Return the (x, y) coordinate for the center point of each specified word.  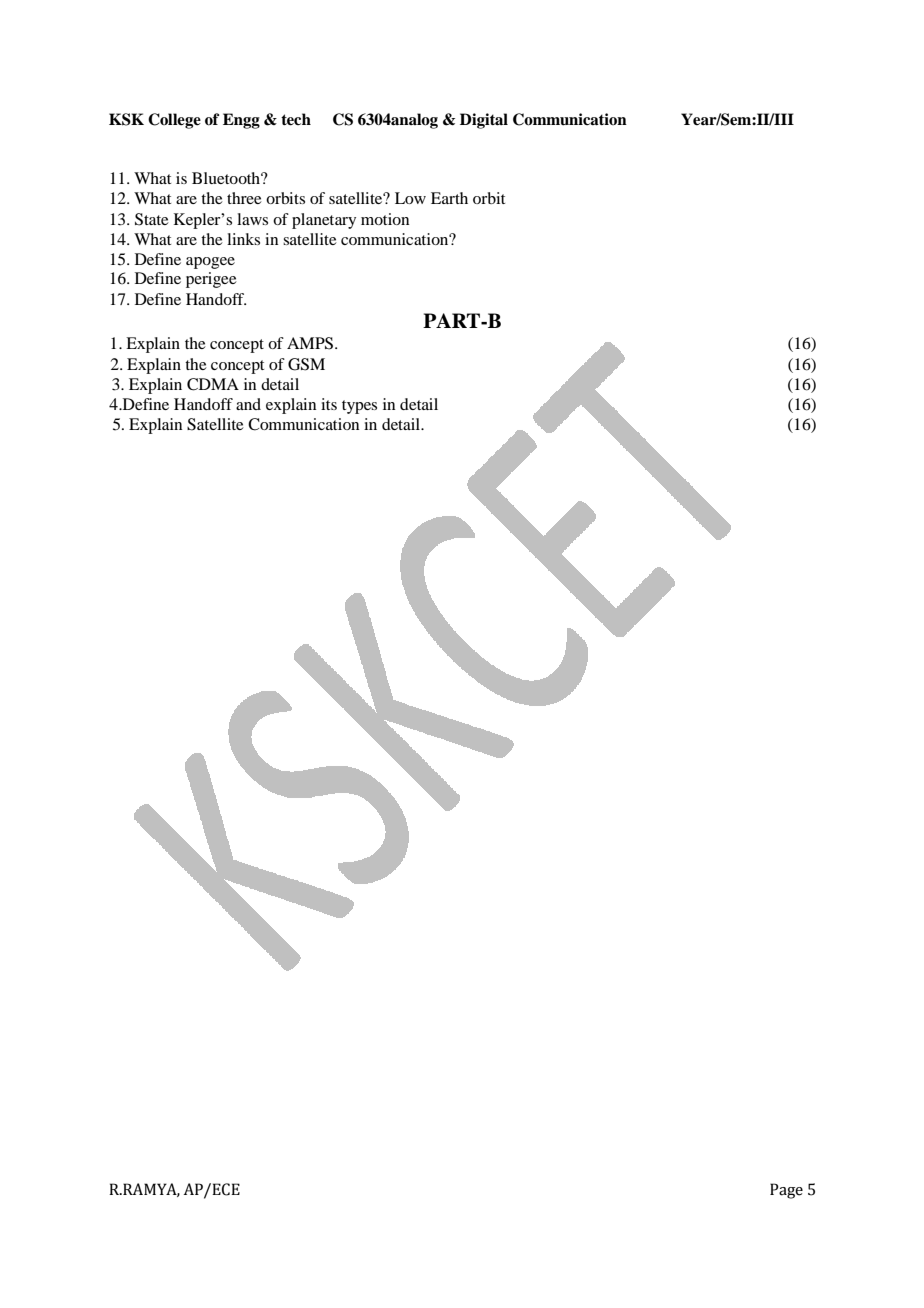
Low (410, 198)
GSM (306, 364)
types (359, 407)
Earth (449, 198)
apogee (210, 263)
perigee (211, 280)
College (174, 121)
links (243, 239)
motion (385, 219)
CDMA (213, 384)
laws (252, 219)
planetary (324, 221)
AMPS (311, 343)
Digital (484, 121)
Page (786, 1191)
